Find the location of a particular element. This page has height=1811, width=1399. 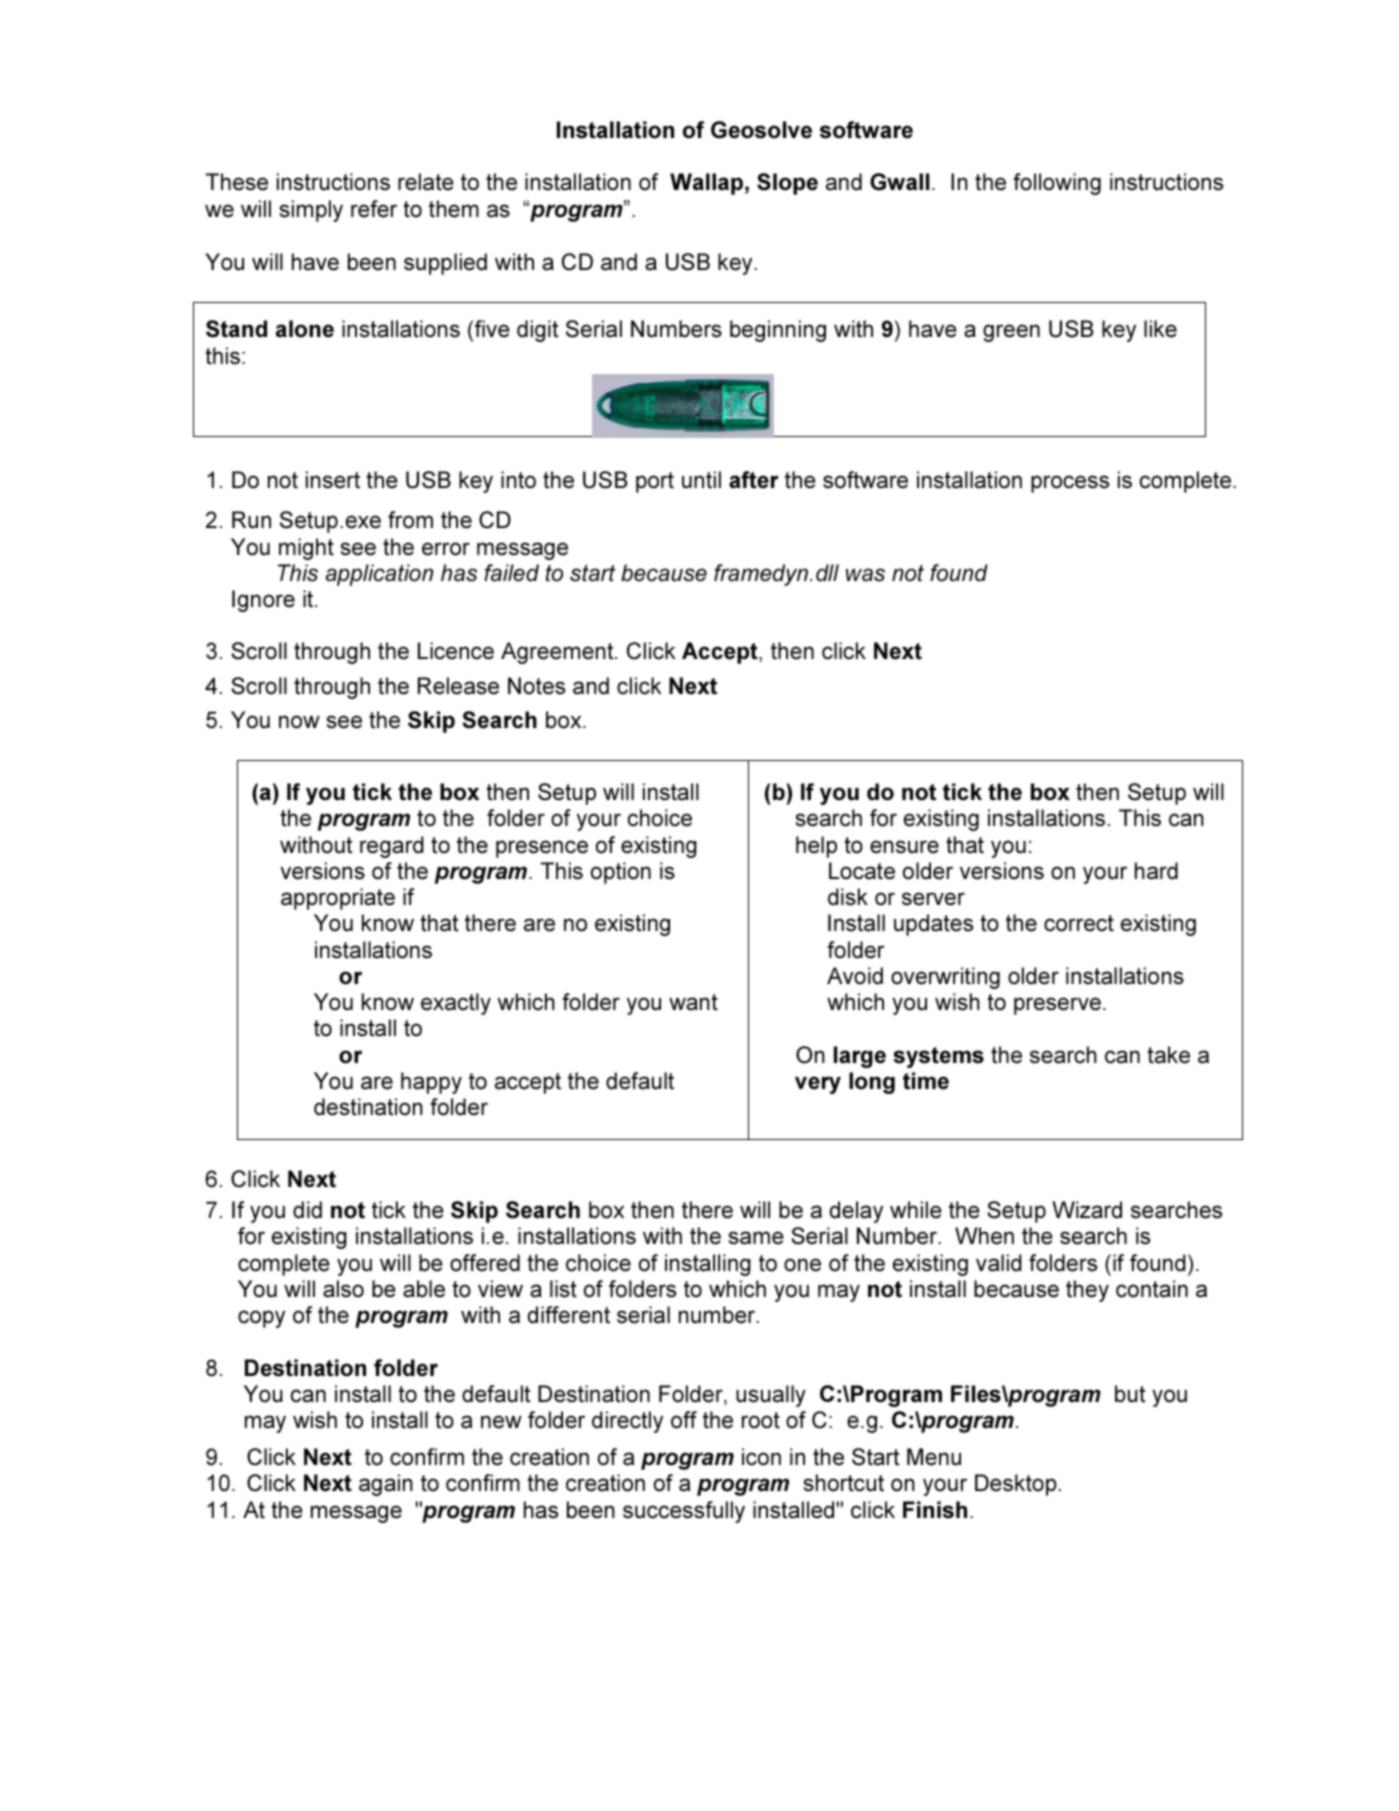

following is located at coordinates (1057, 184).
